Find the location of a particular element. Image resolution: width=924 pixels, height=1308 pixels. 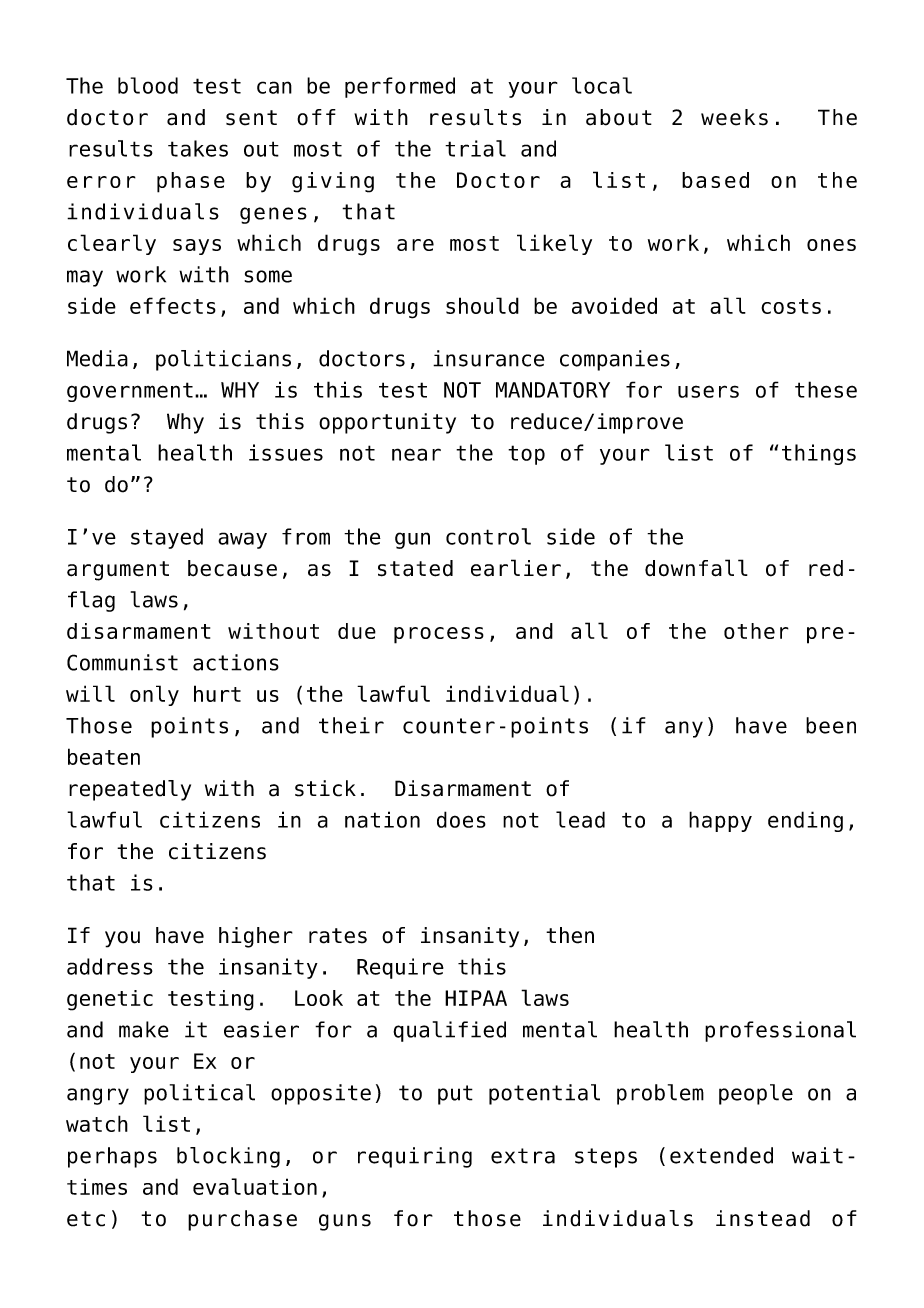

repeatedly is located at coordinates (130, 790).
